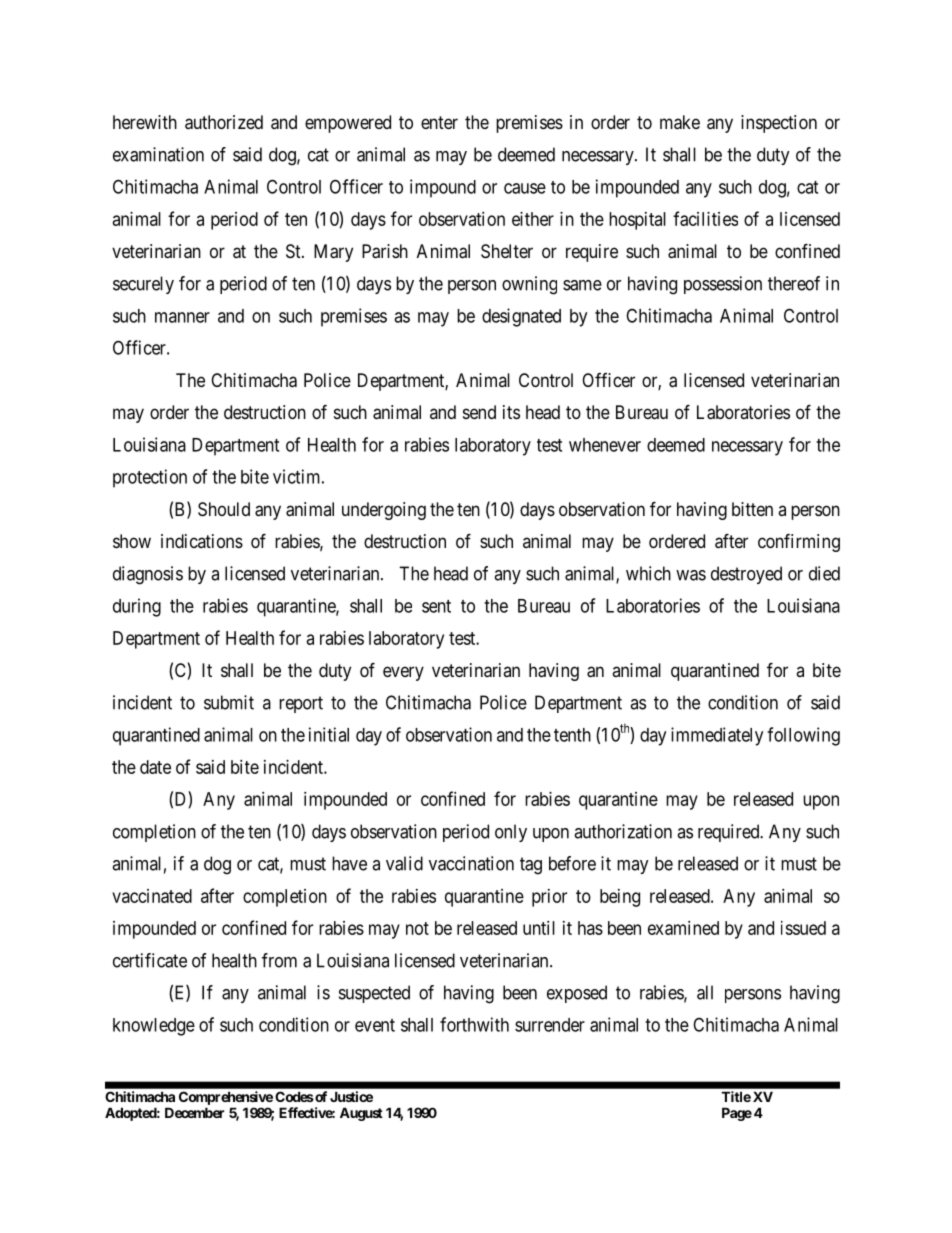  What do you see at coordinates (717, 736) in the screenshot?
I see `immediately` at bounding box center [717, 736].
